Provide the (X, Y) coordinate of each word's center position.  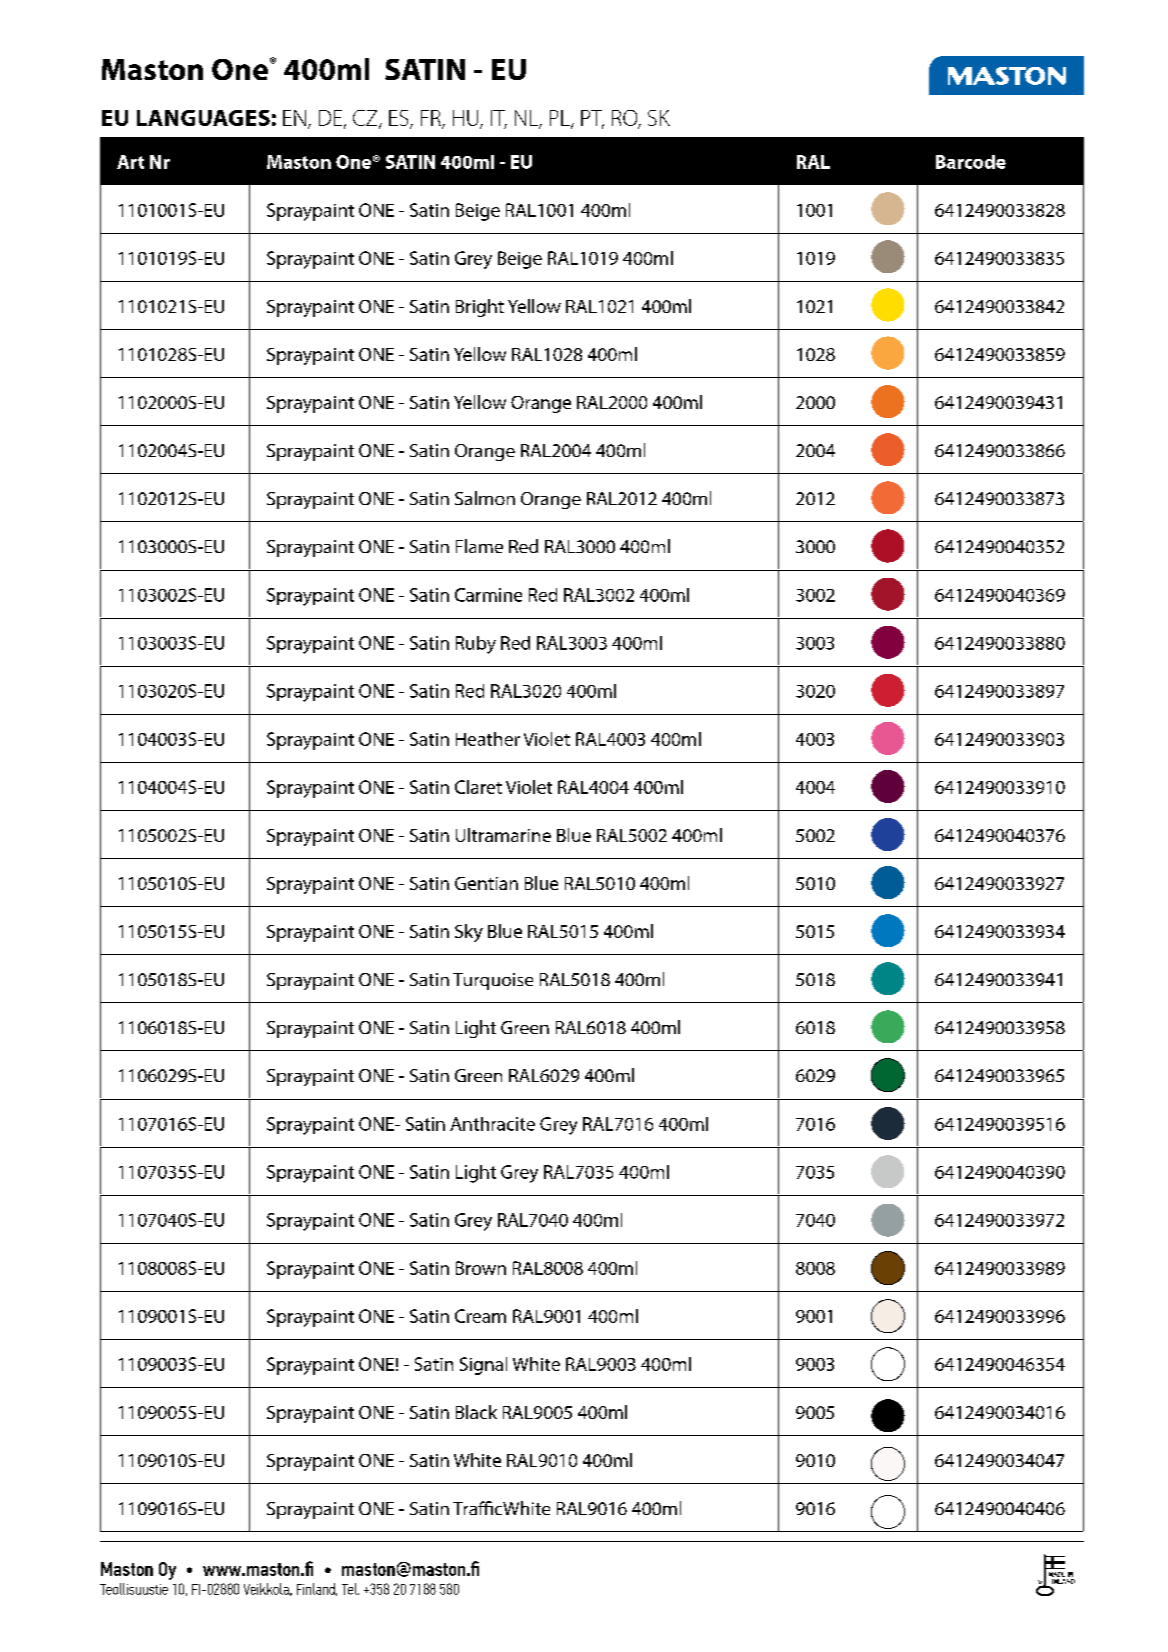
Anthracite (492, 1124)
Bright (480, 308)
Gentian (486, 883)
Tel (350, 1589)
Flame (479, 546)
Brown (481, 1268)
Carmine (488, 595)
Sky (469, 933)
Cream (480, 1316)
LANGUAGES (203, 118)
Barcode (971, 162)
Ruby (476, 645)
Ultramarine (503, 835)
